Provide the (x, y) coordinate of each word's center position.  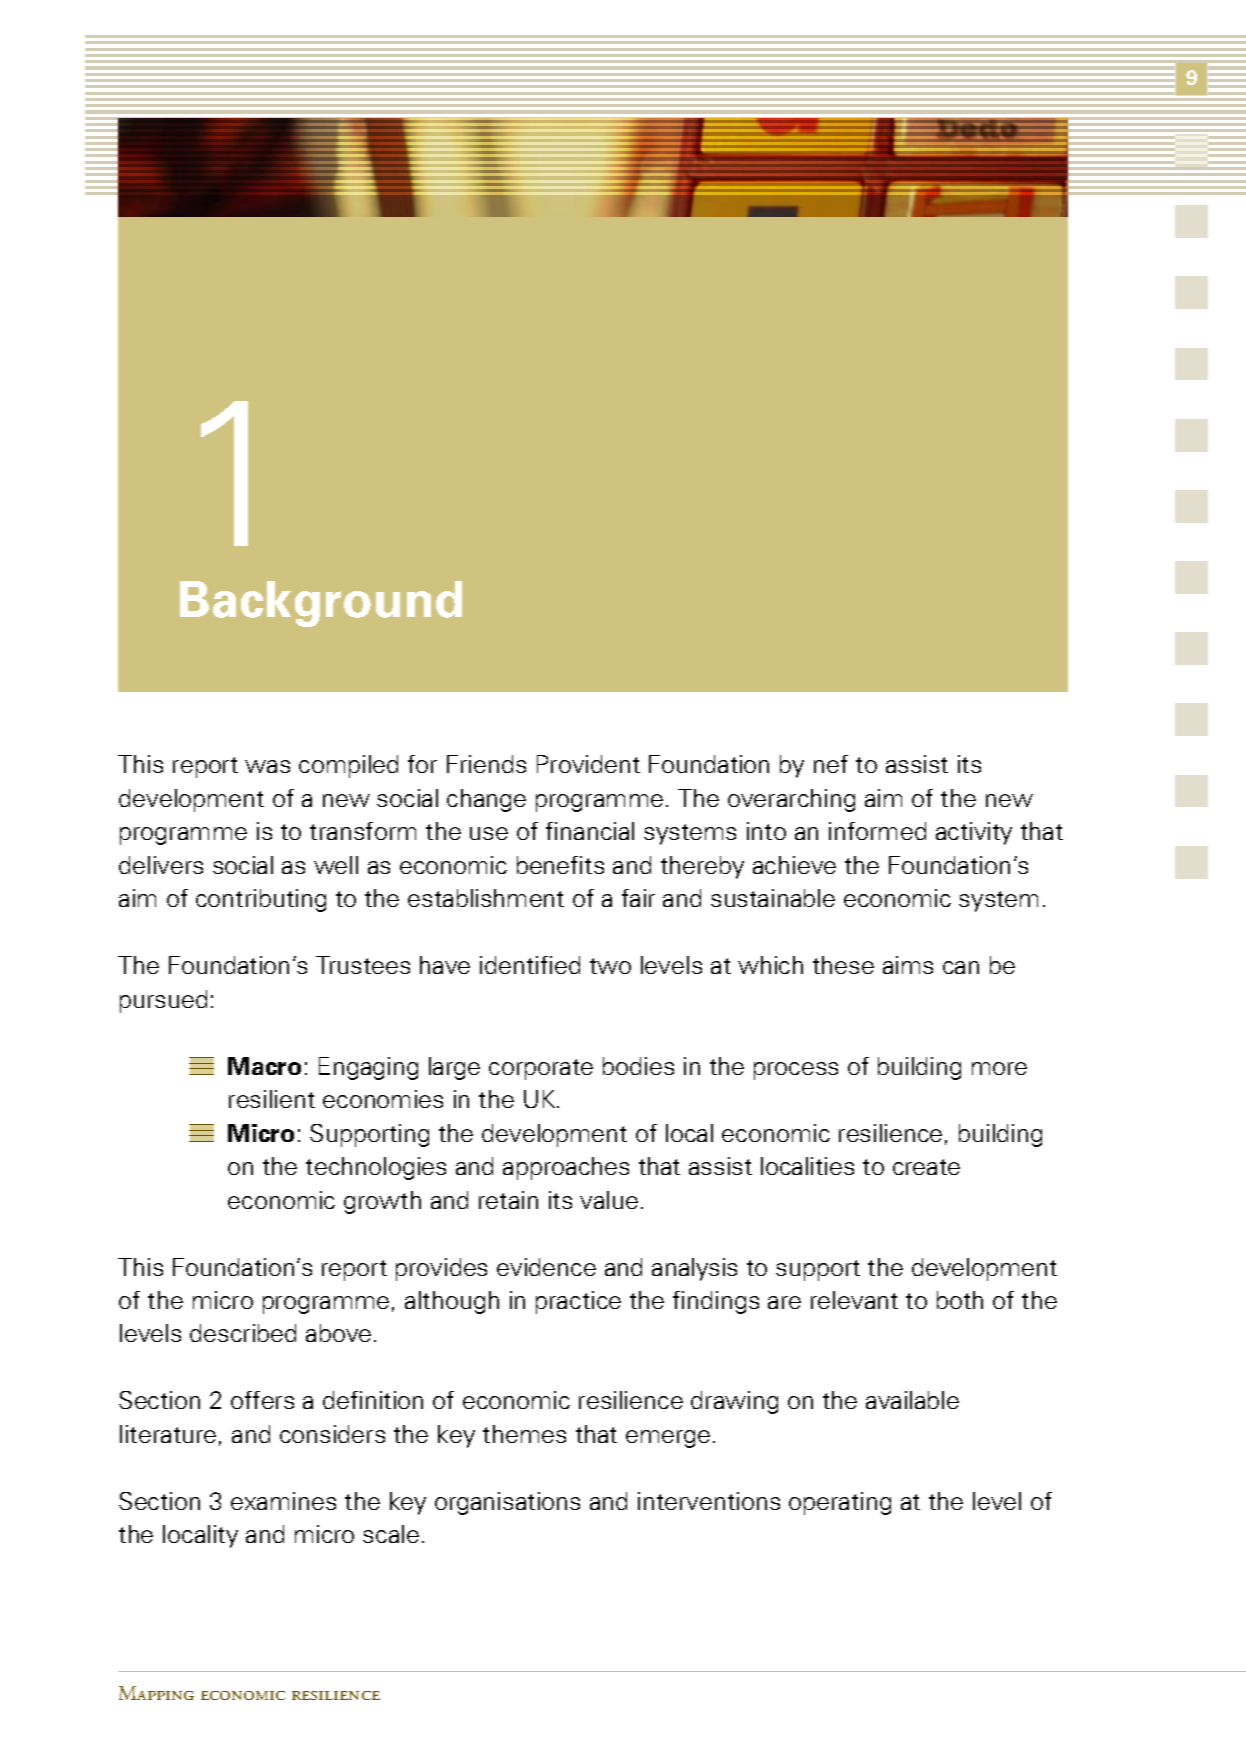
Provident (588, 764)
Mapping (156, 1693)
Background (321, 604)
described (243, 1333)
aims (908, 965)
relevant (854, 1300)
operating (840, 1503)
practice (578, 1302)
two (610, 966)
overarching (791, 800)
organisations (507, 1503)
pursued (163, 1001)
